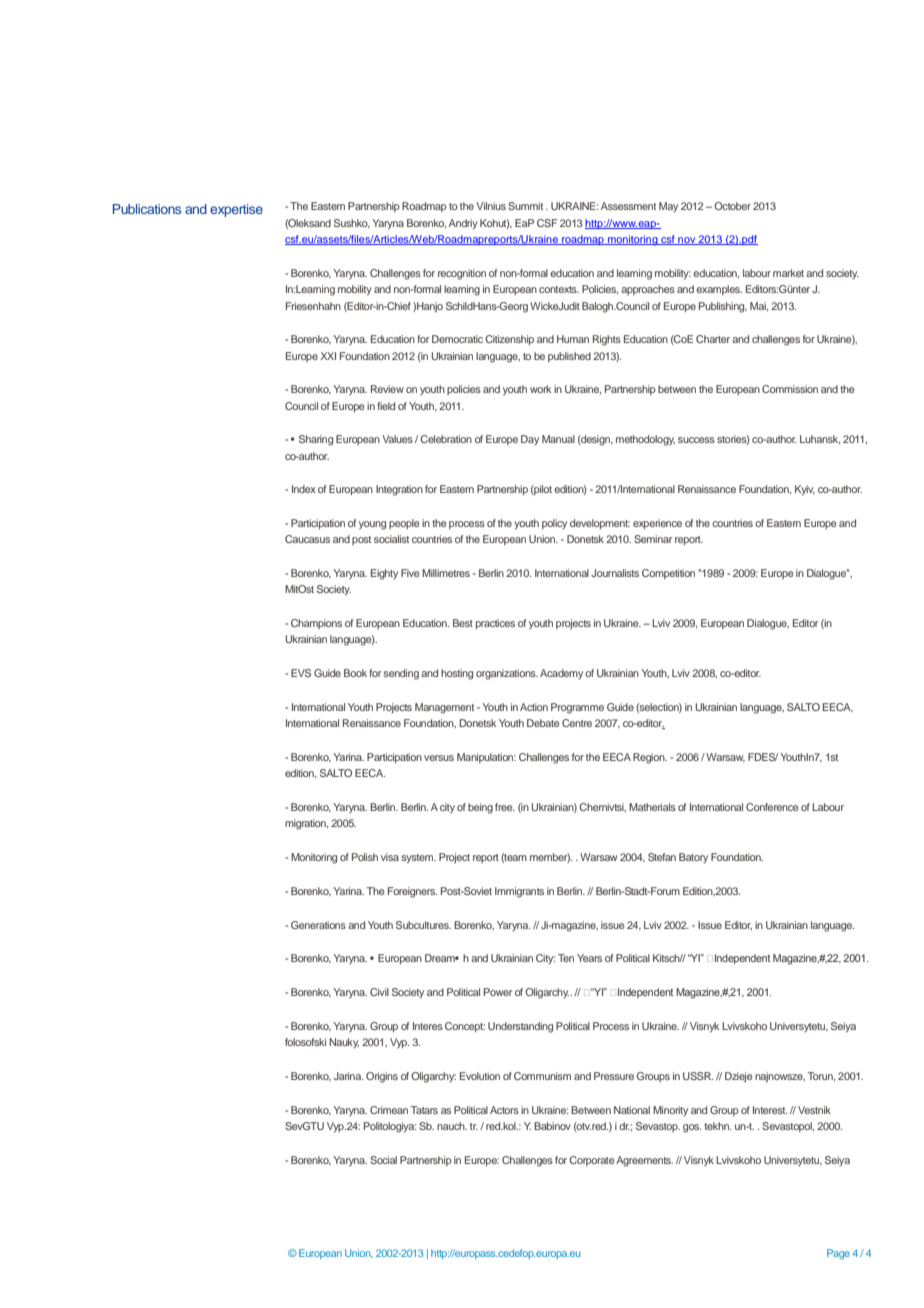 This screenshot has width=924, height=1308. I want to click on Crimean, so click(389, 1110).
